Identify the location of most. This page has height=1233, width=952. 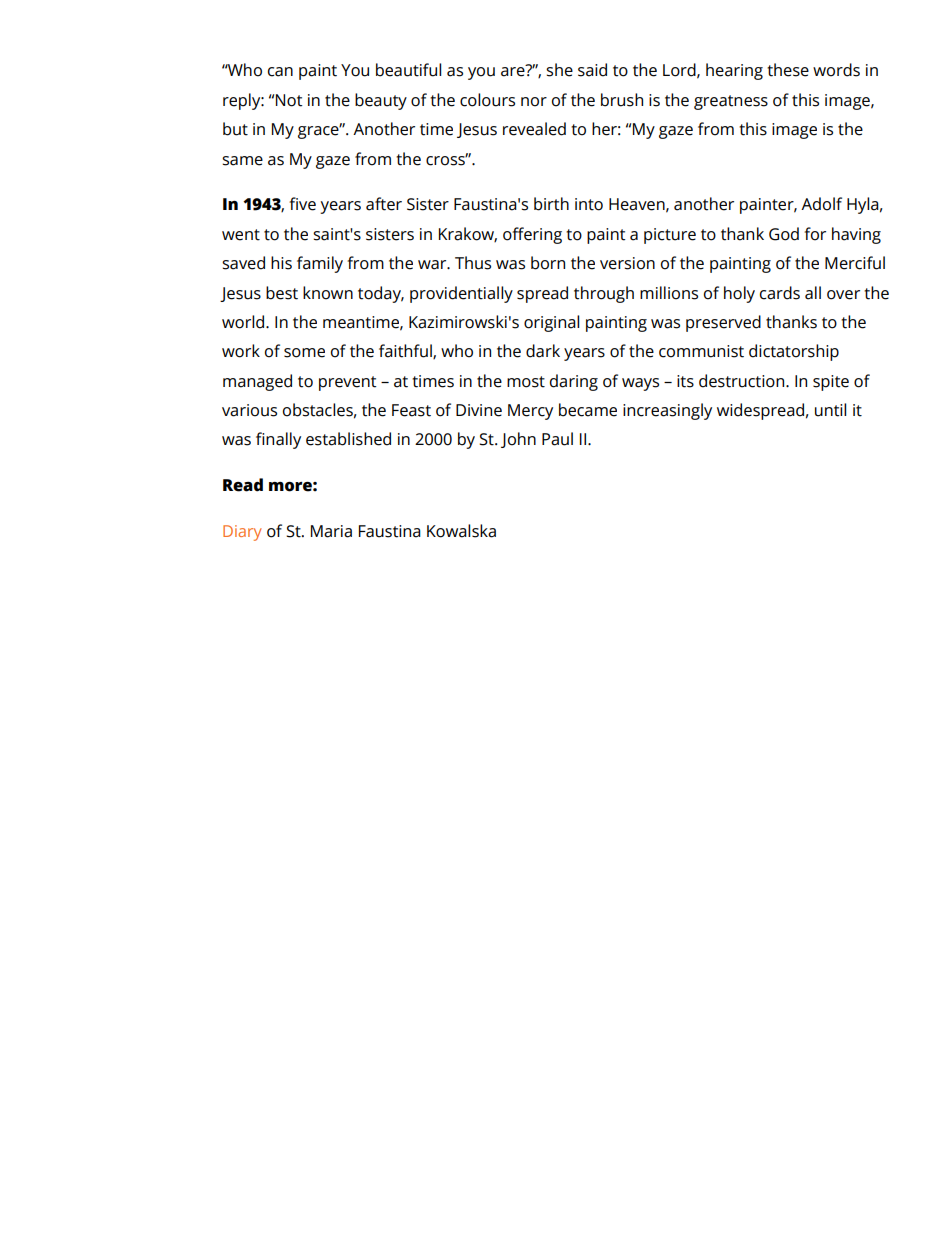
(526, 382).
